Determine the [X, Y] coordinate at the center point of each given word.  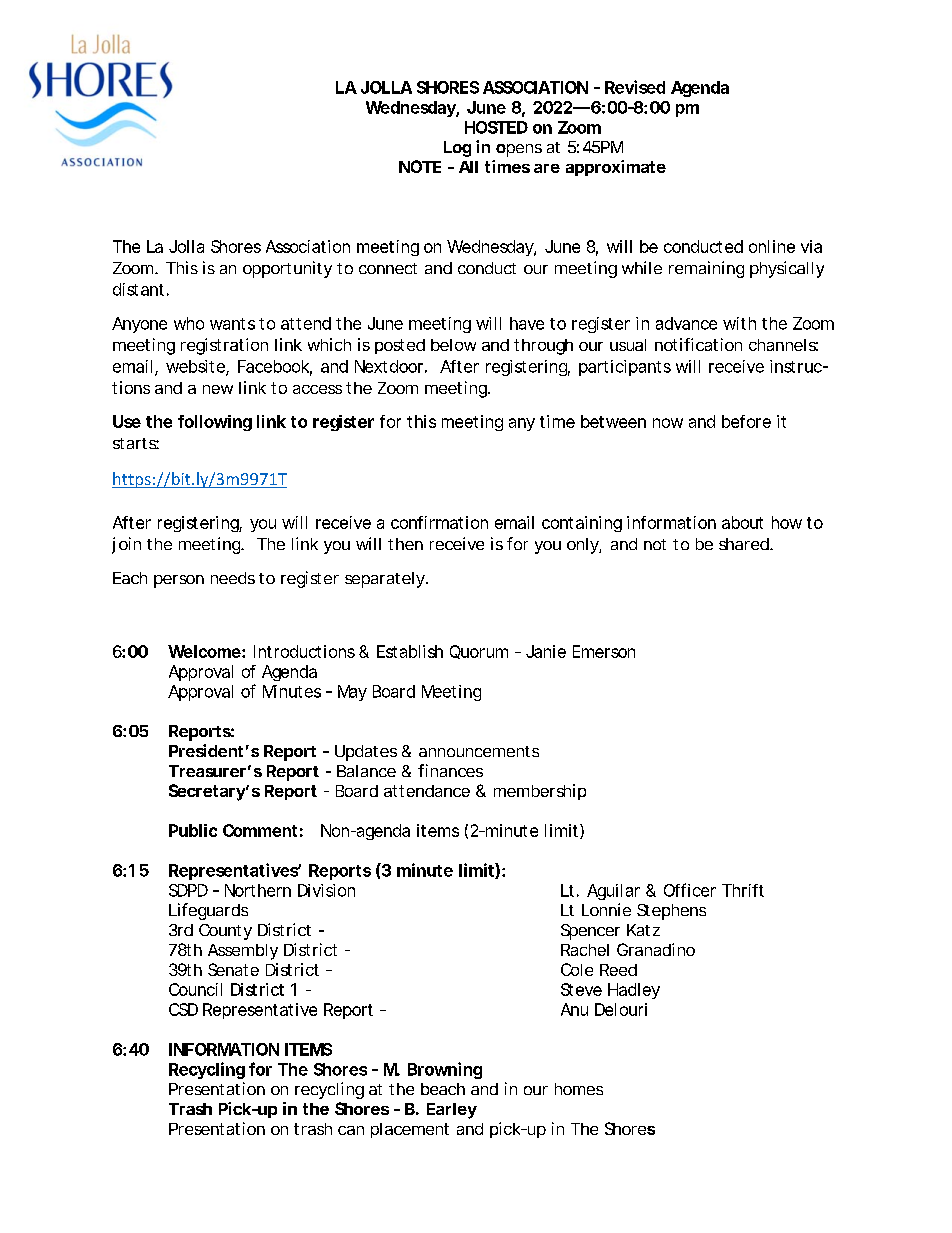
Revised [635, 87]
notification [698, 344]
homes [579, 1089]
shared [745, 544]
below [453, 345]
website [196, 367]
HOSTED [496, 127]
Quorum [479, 652]
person [179, 581]
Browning [445, 1070]
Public [193, 830]
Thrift [743, 890]
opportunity [287, 269]
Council [195, 989]
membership [540, 792]
